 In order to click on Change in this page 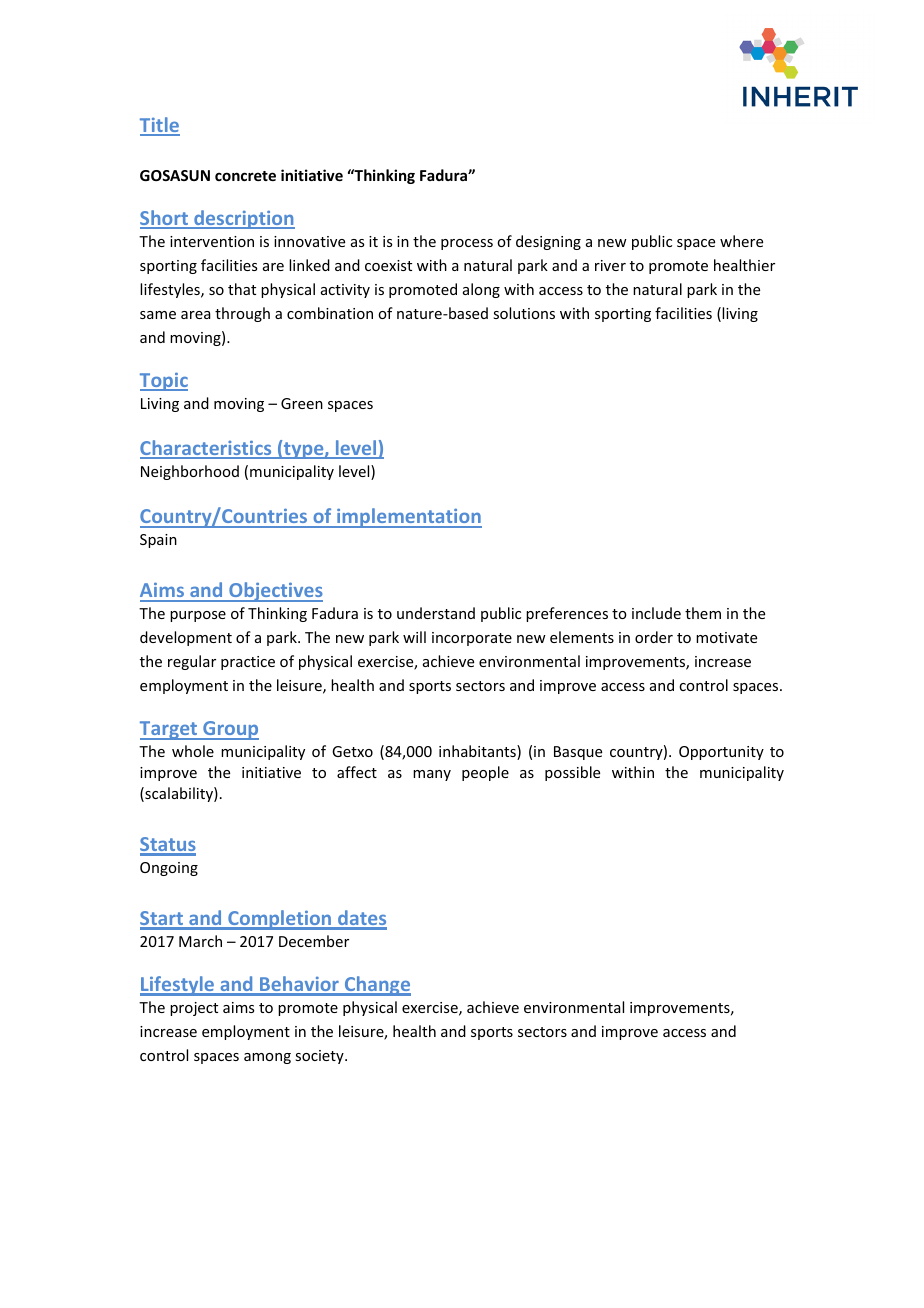, I will do `click(377, 986)`.
